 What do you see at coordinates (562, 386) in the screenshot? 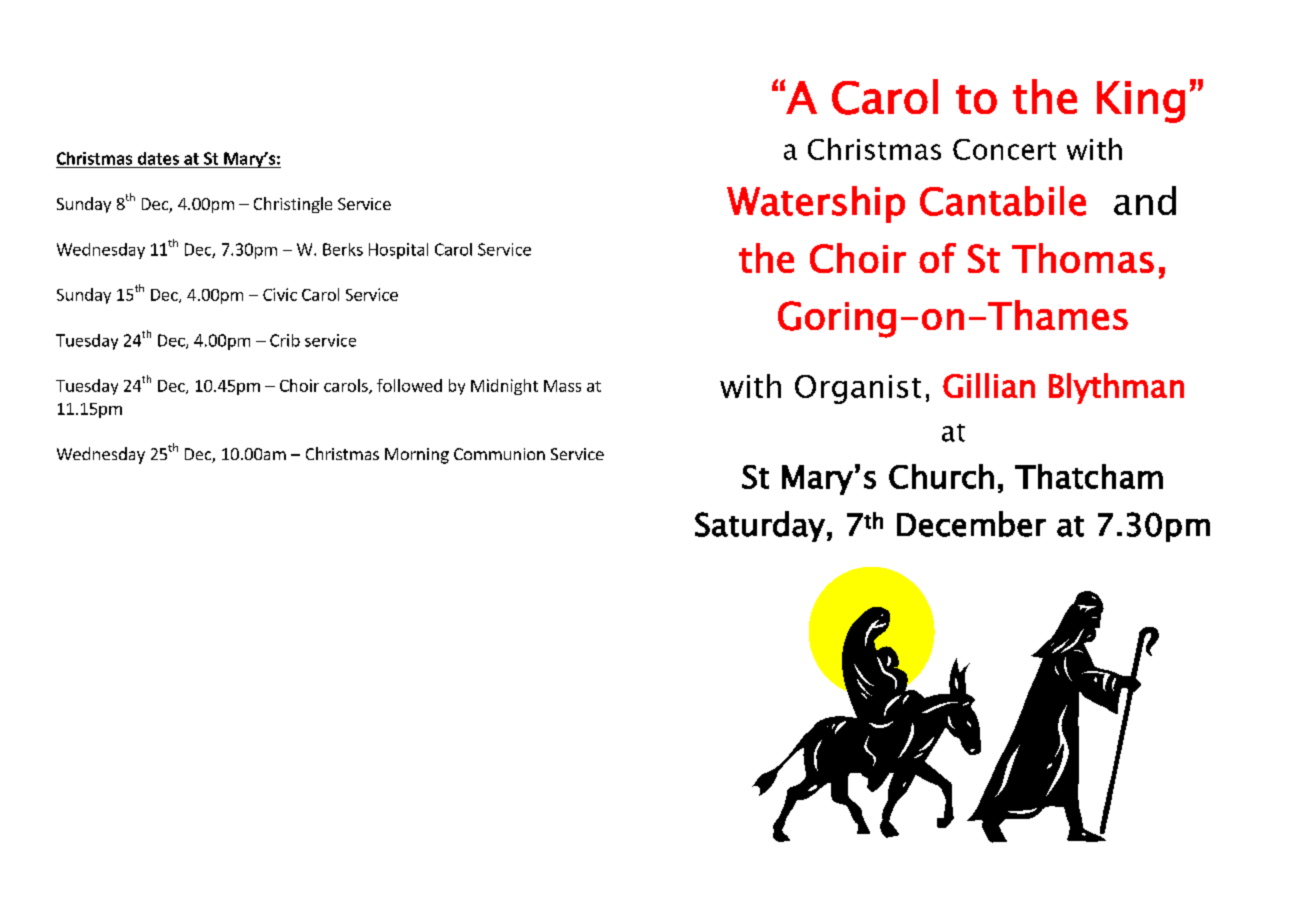
I see `Mass` at bounding box center [562, 386].
